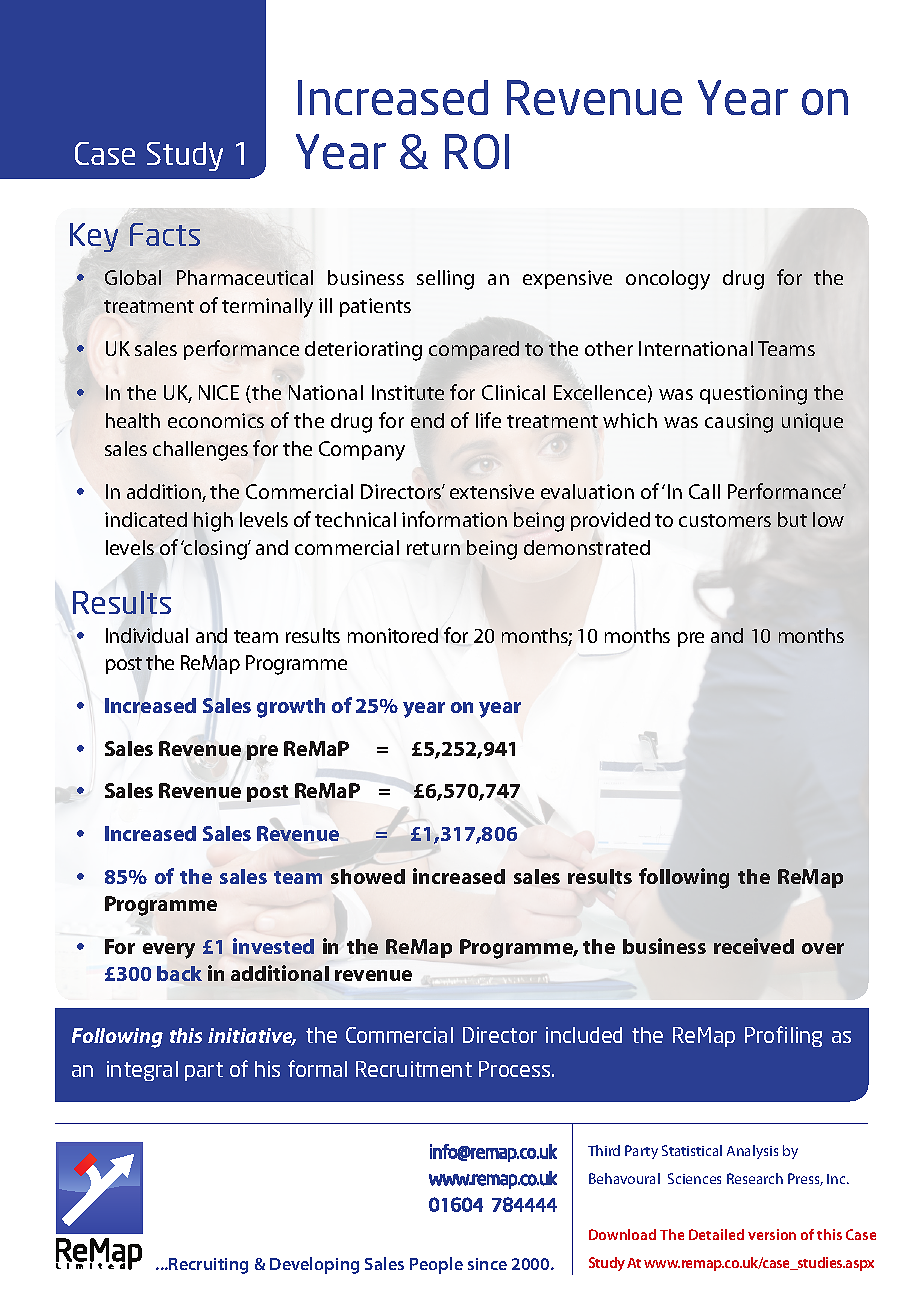 This screenshot has width=924, height=1308. I want to click on over, so click(823, 948).
